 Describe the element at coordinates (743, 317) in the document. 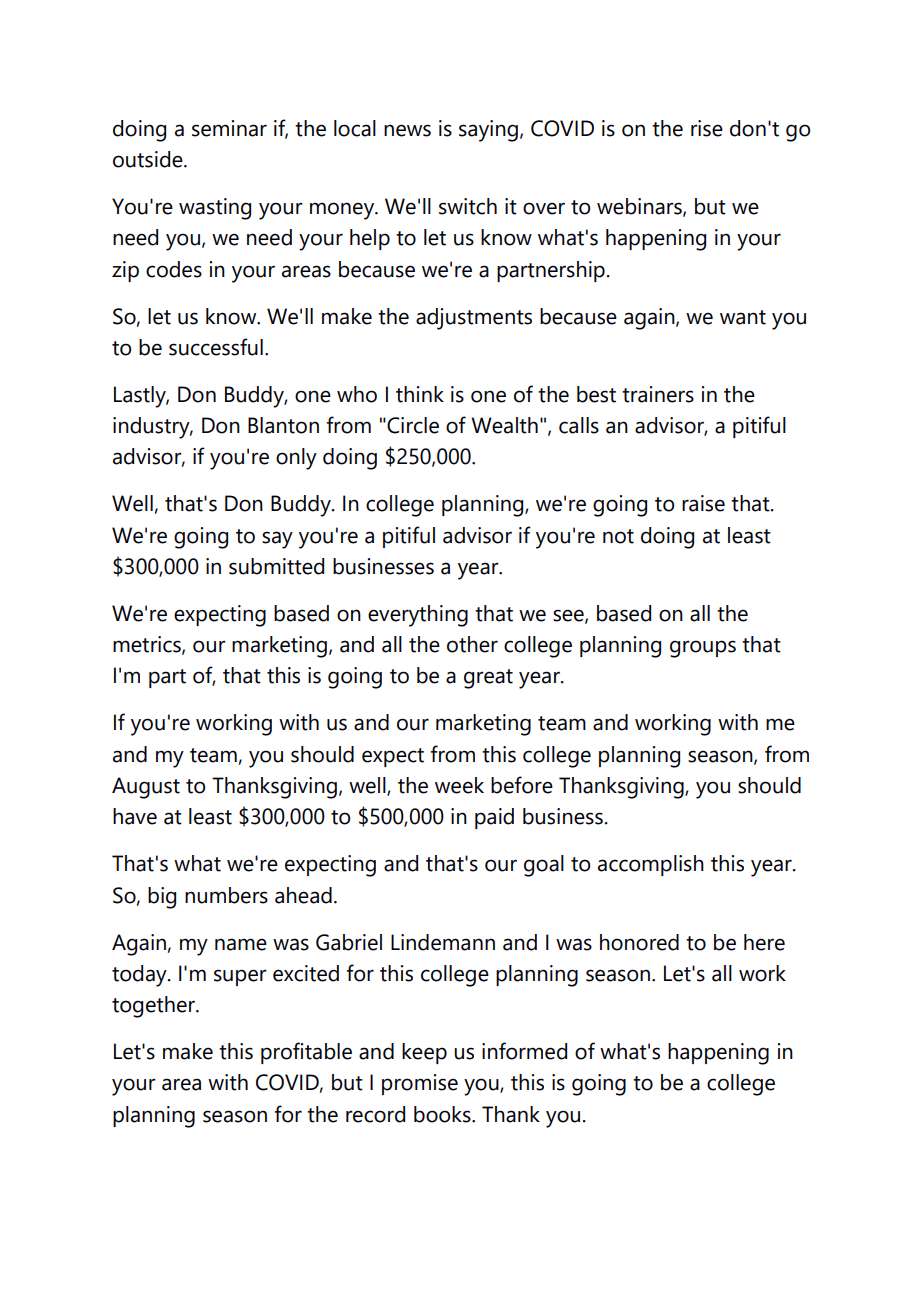

I see `want` at that location.
